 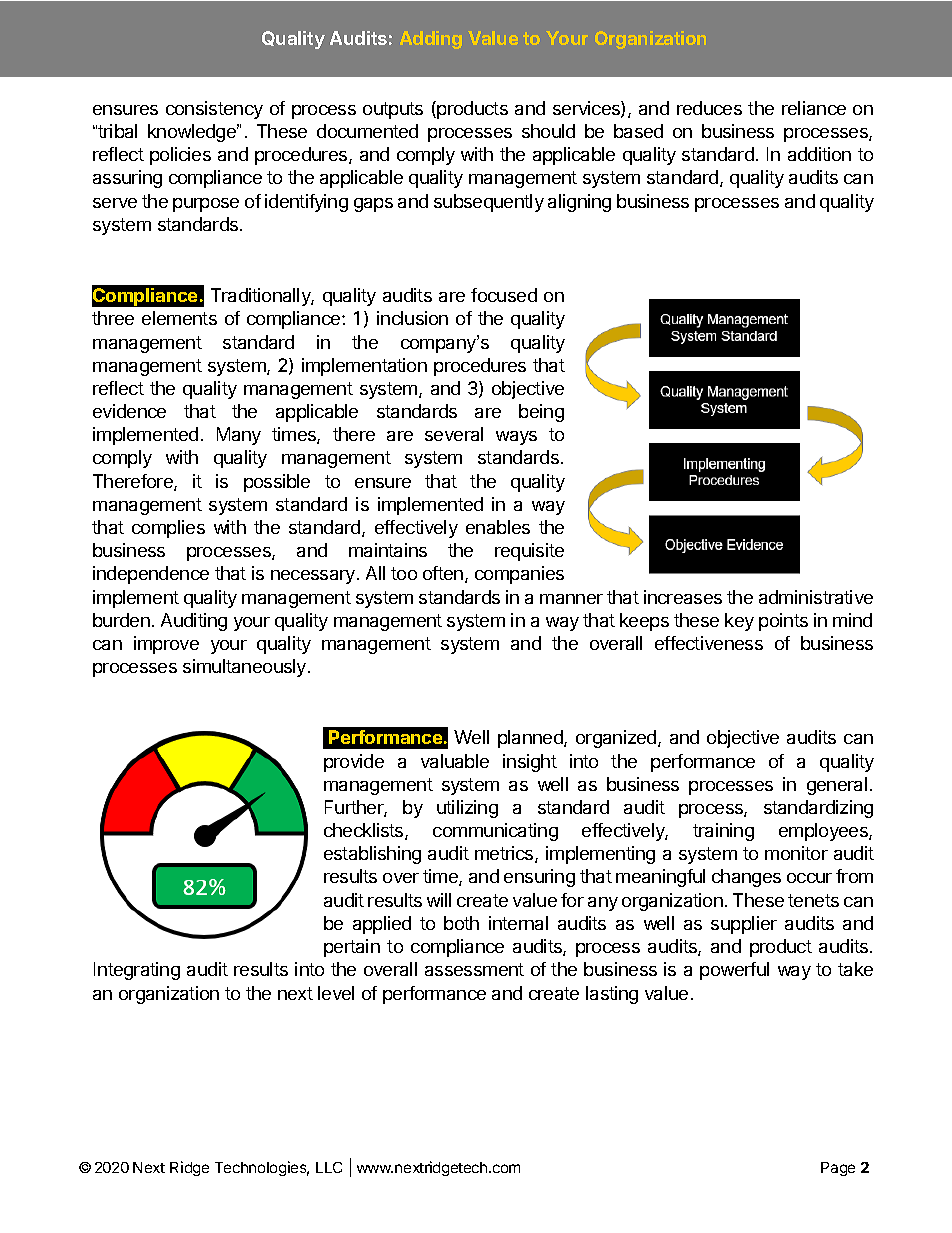 I want to click on Many, so click(x=239, y=436).
